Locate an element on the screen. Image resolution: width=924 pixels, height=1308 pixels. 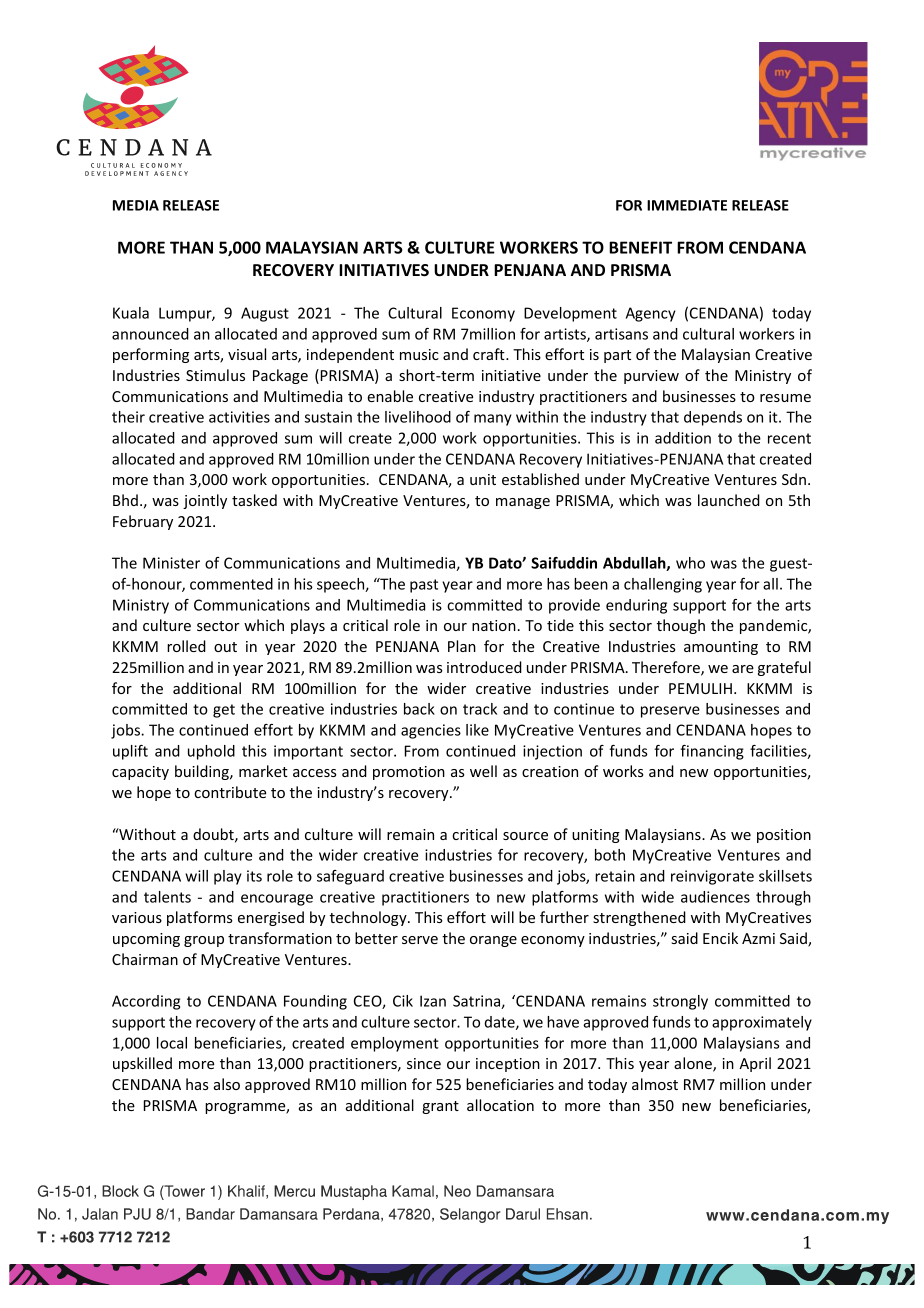
August is located at coordinates (265, 314).
